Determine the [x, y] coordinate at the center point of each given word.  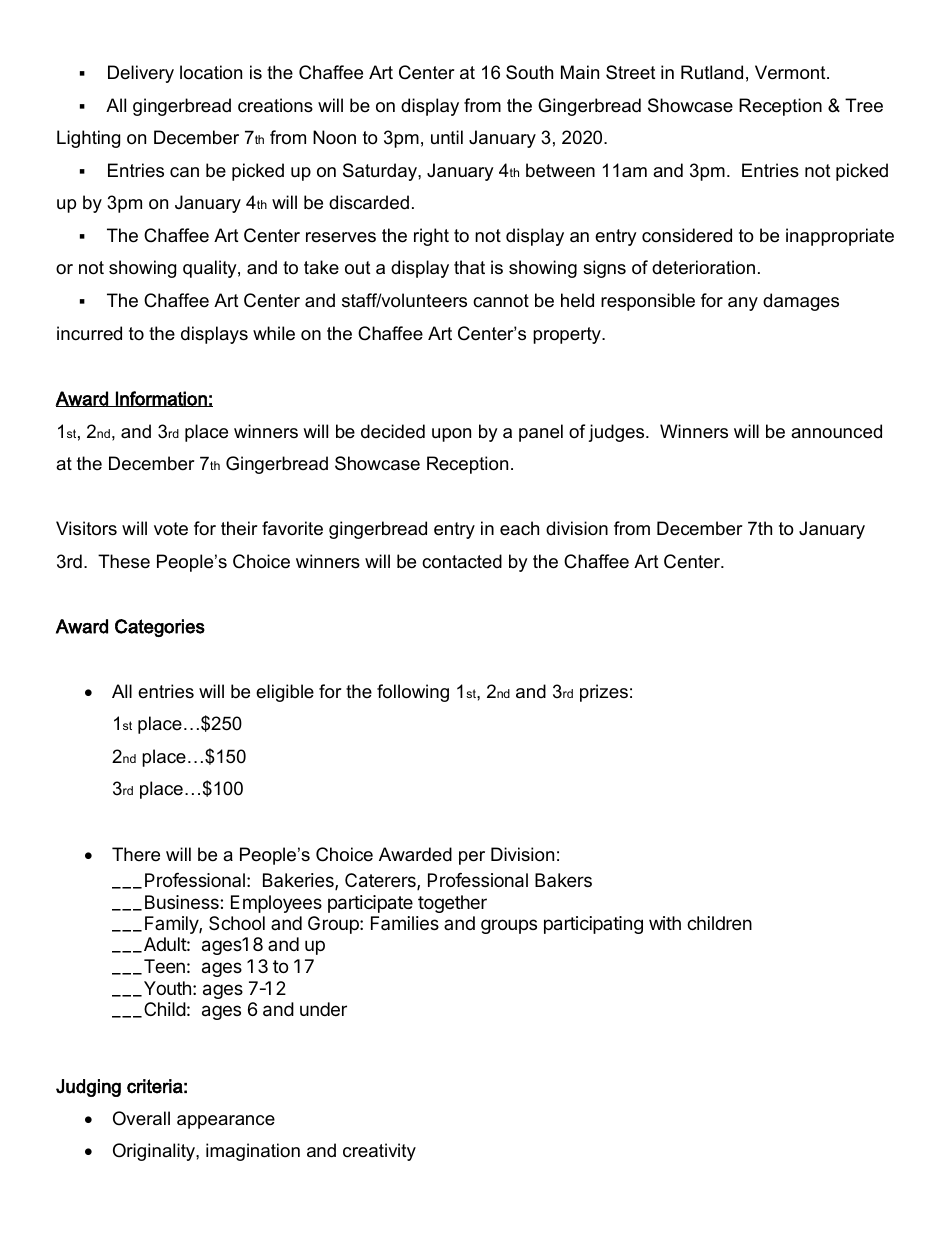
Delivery [141, 74]
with [665, 923]
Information [161, 399]
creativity [379, 1152]
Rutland [712, 72]
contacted [462, 561]
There [136, 854]
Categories [160, 628]
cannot [501, 301]
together [452, 904]
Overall [141, 1118]
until [447, 137]
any [743, 304]
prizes [604, 693]
